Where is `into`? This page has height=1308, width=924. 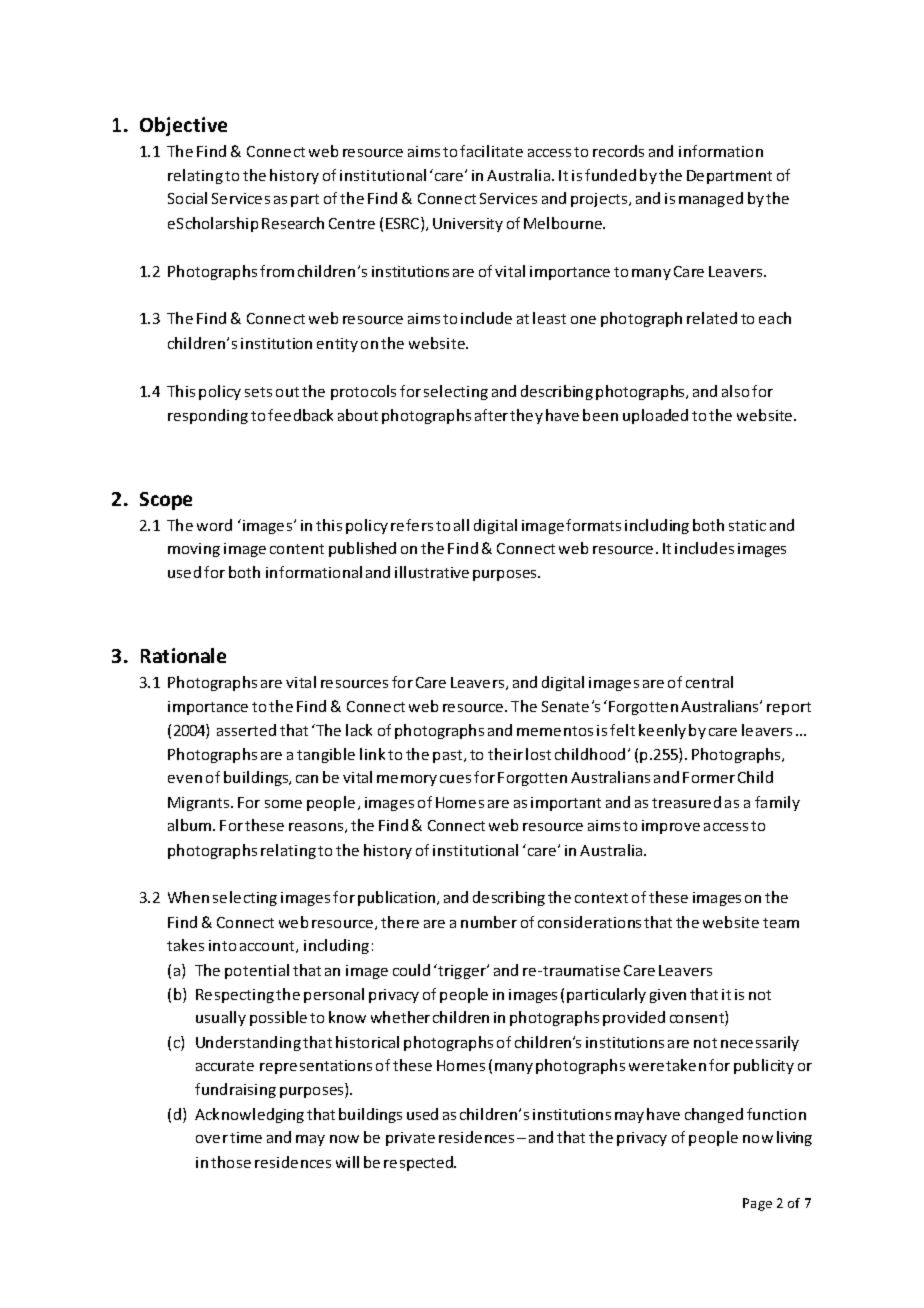
into is located at coordinates (222, 945).
